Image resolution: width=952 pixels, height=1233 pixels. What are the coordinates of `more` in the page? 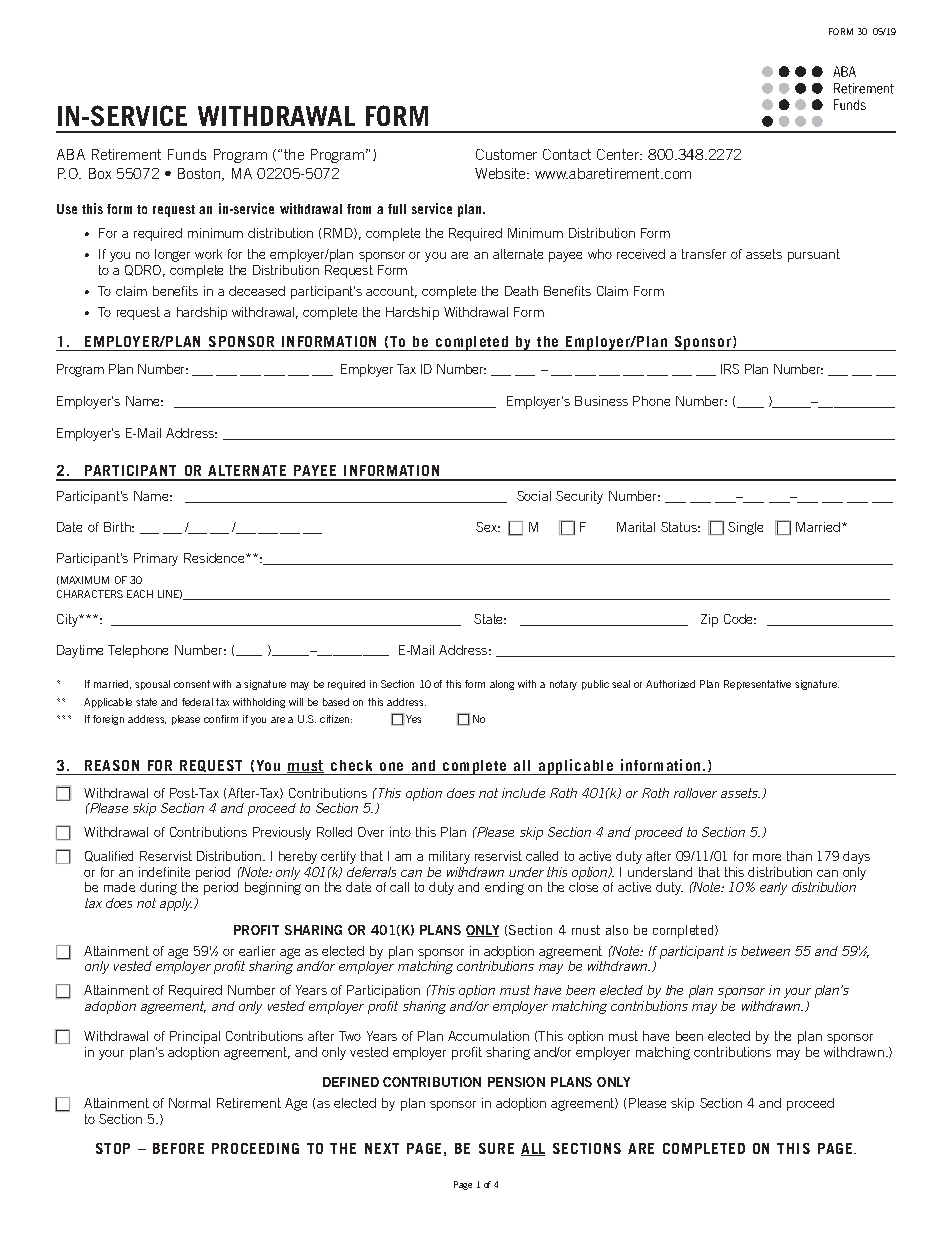 It's located at (767, 857).
